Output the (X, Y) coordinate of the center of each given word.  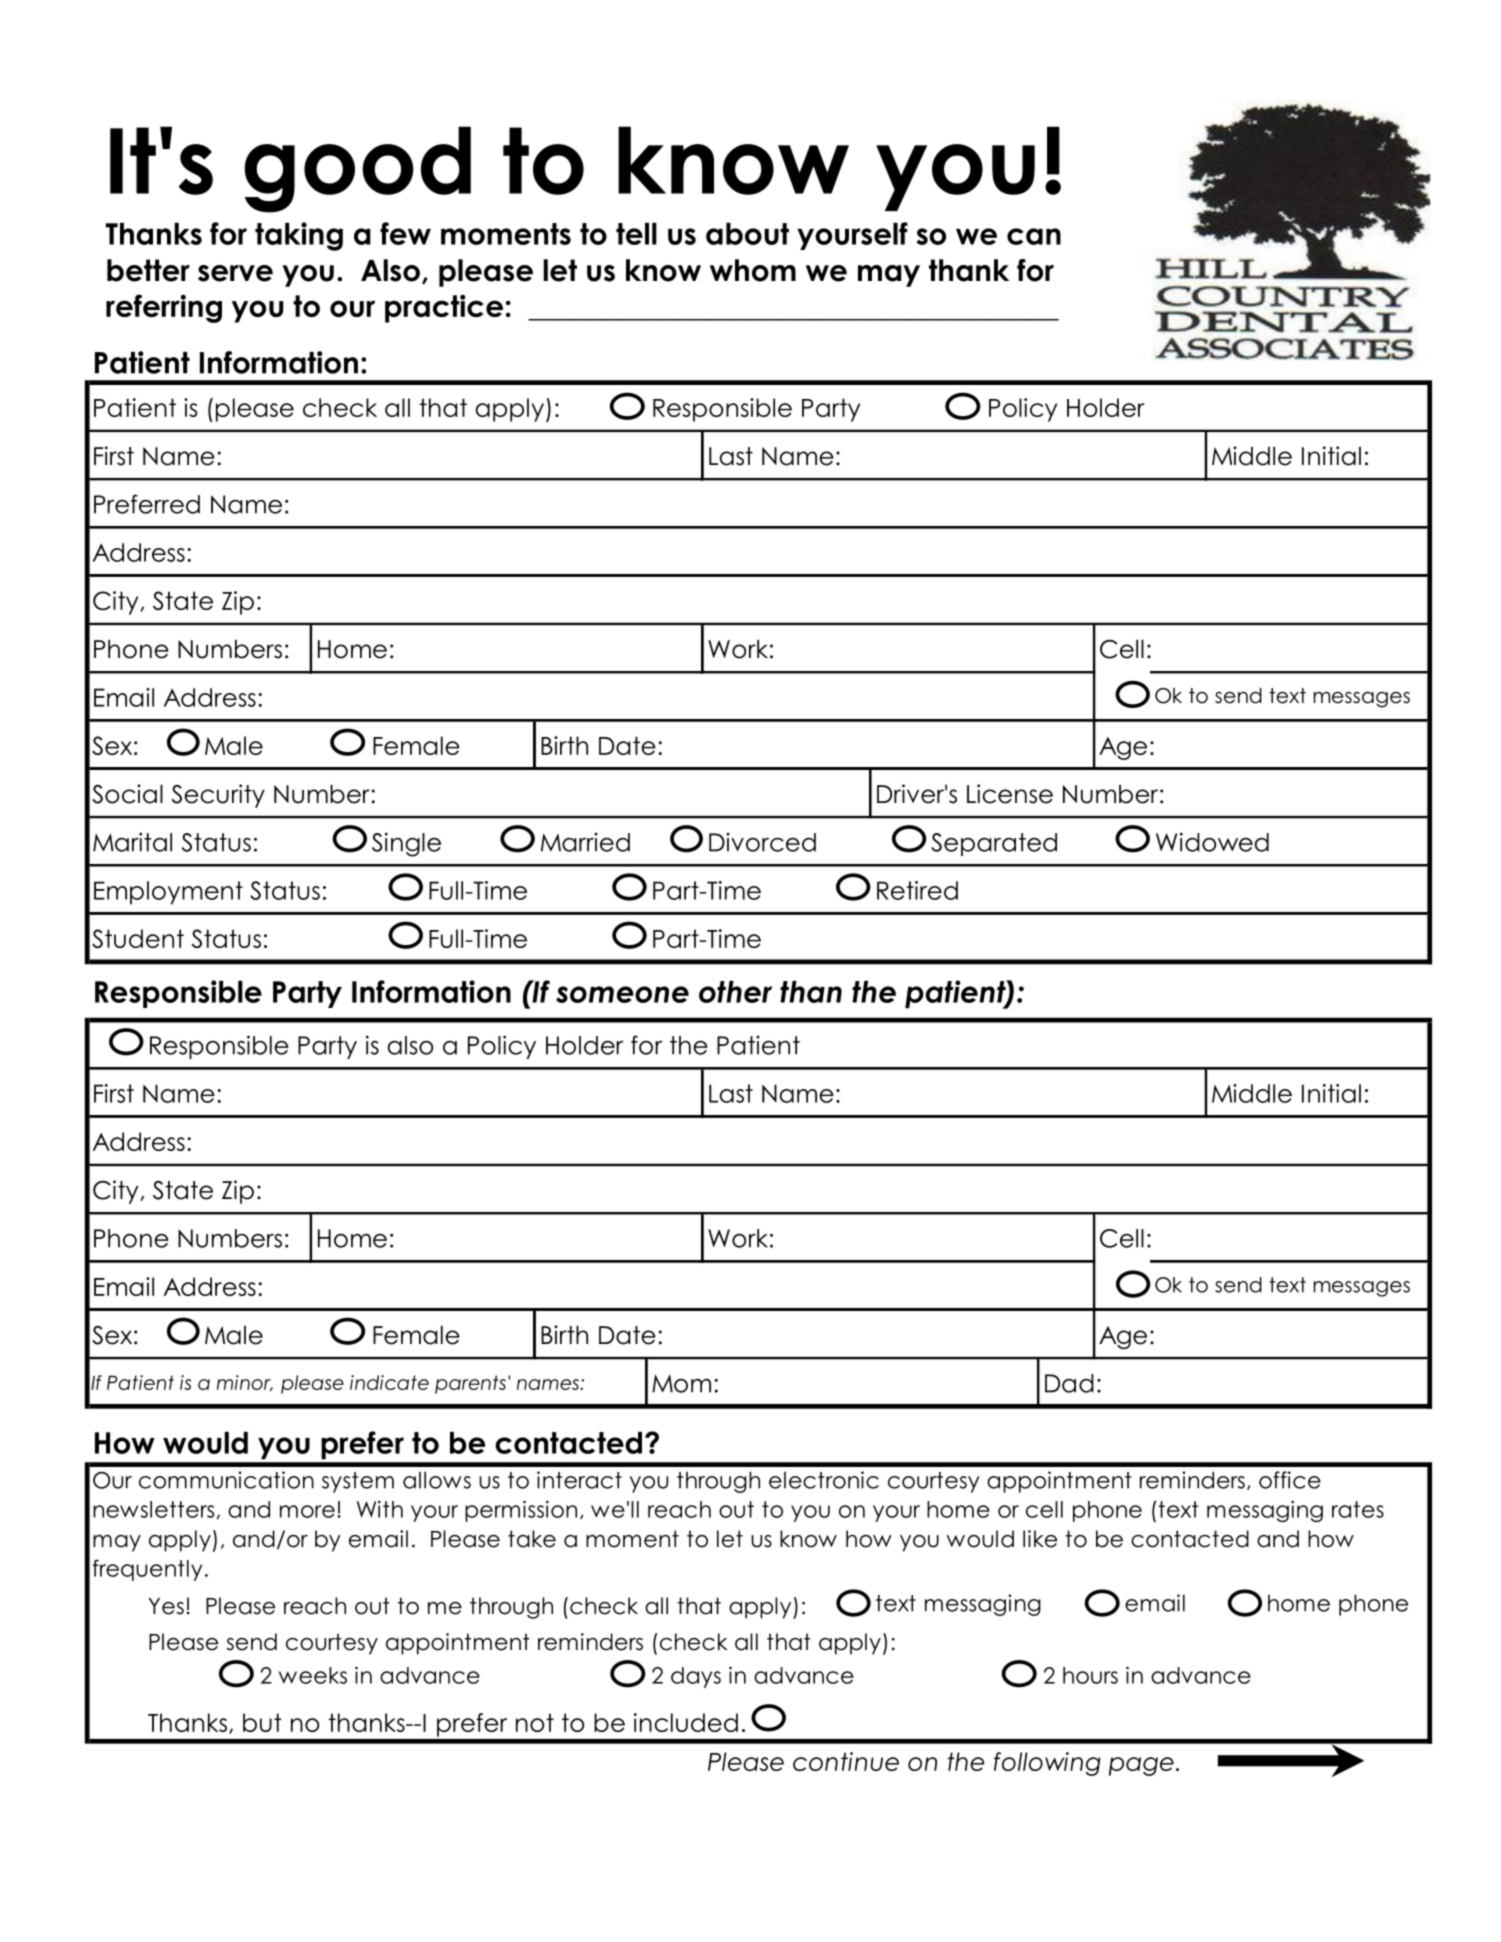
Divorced (762, 842)
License (1010, 794)
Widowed (1212, 842)
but (262, 1722)
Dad (1069, 1383)
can (1034, 236)
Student (138, 938)
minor (245, 1383)
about (747, 233)
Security (218, 796)
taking (299, 236)
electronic (824, 1480)
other (735, 992)
